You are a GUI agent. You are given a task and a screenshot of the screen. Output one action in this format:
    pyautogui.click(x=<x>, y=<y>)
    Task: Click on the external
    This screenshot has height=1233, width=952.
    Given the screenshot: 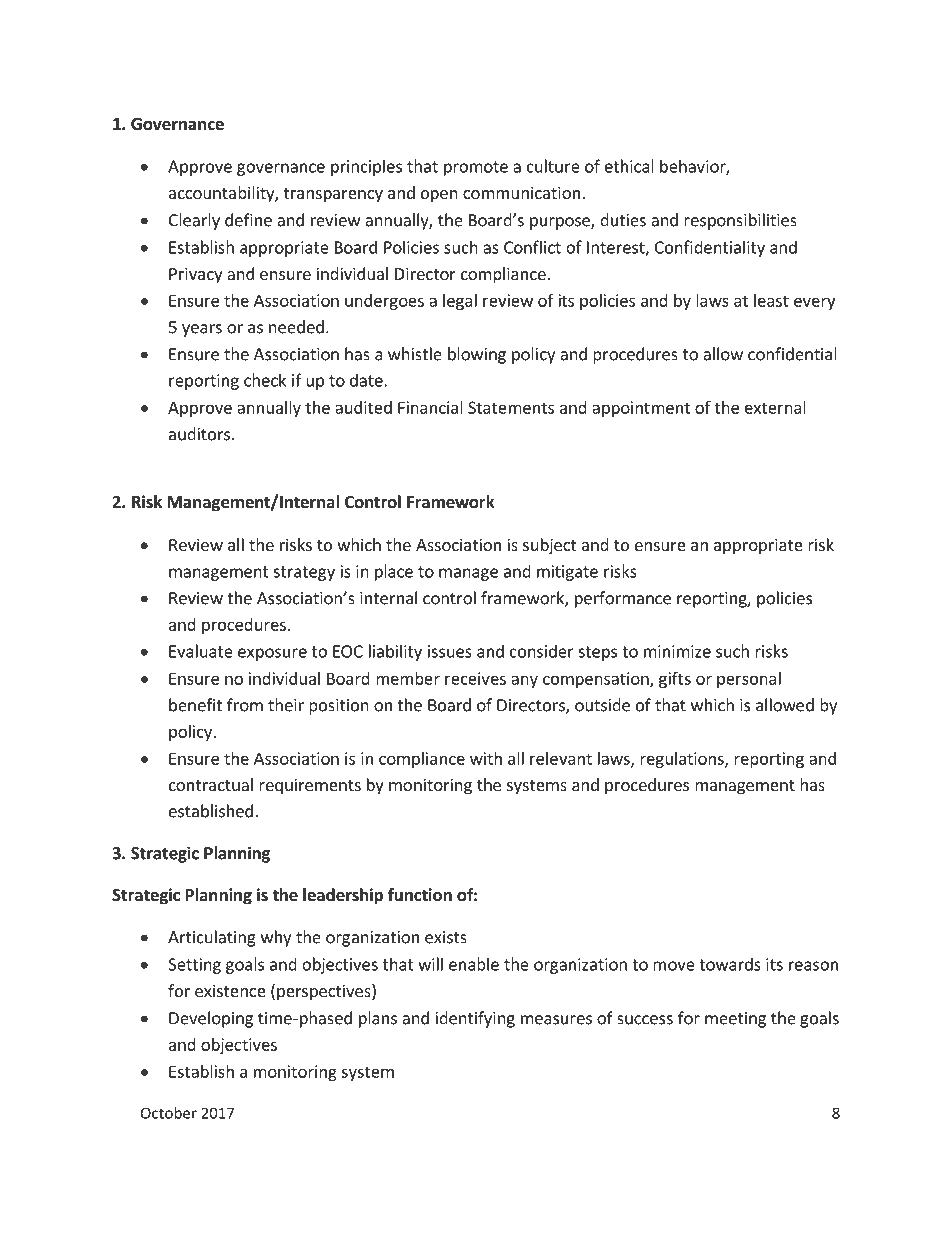 What is the action you would take?
    pyautogui.click(x=775, y=407)
